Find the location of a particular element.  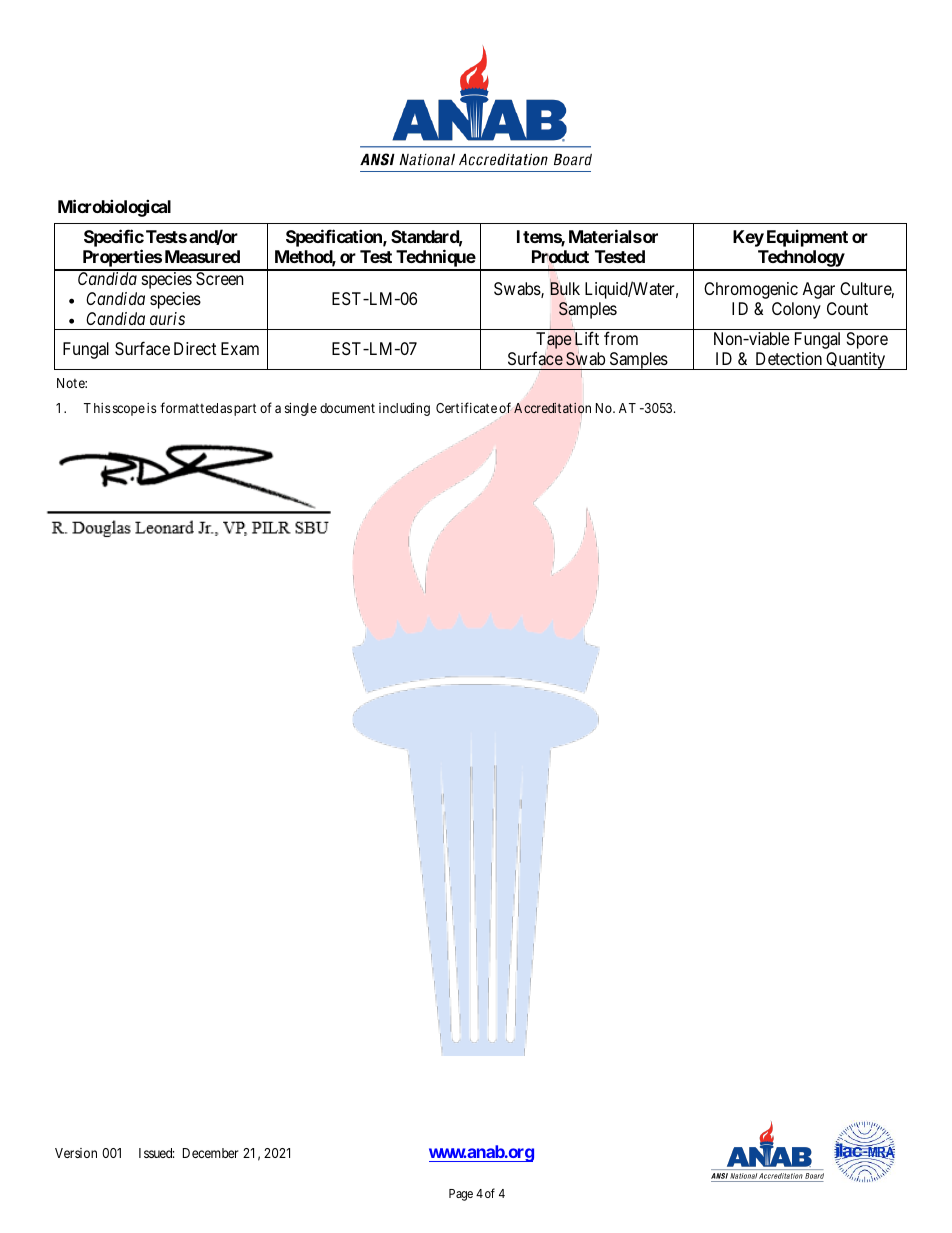

Measured is located at coordinates (202, 256).
